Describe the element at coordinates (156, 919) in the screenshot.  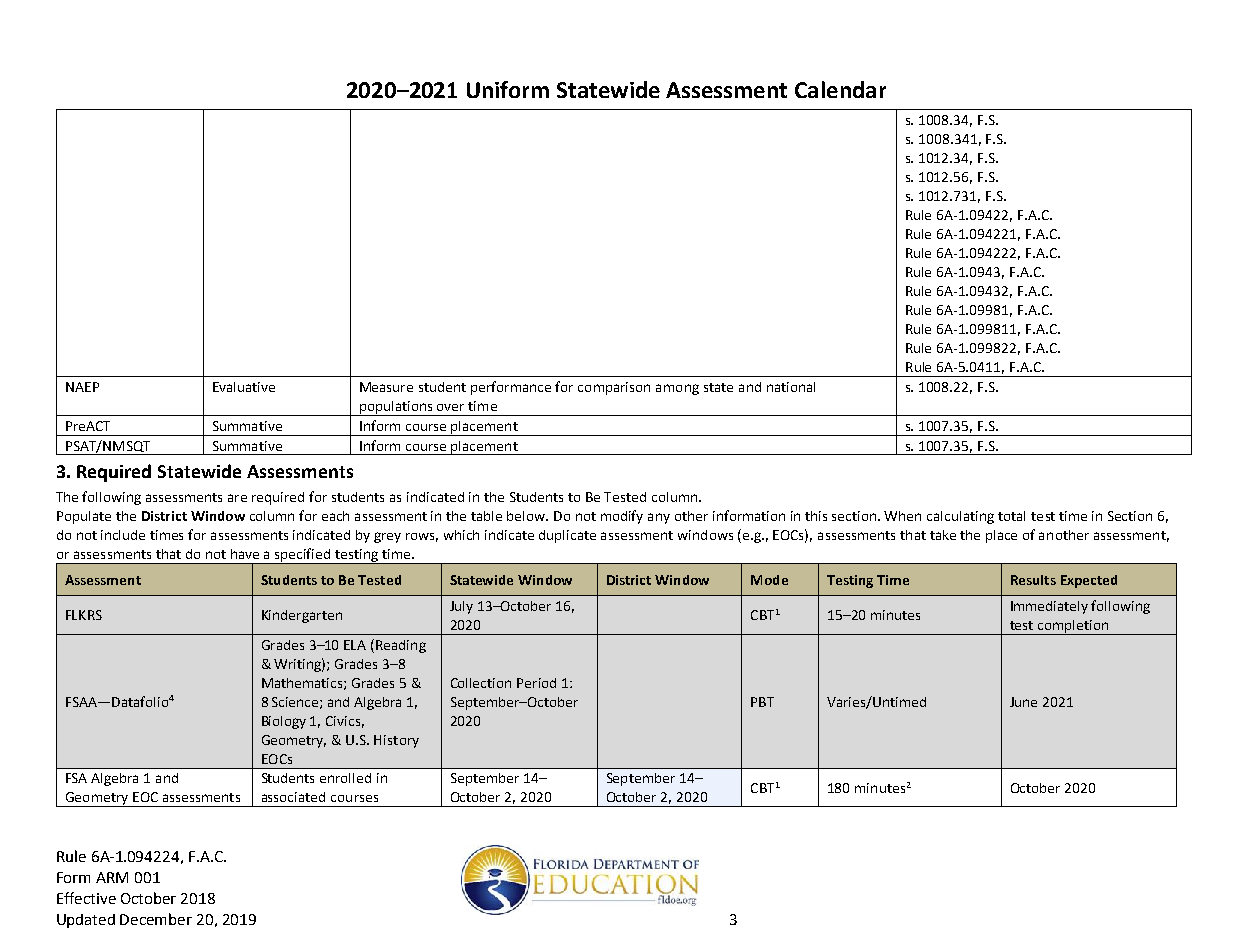
I see `December` at that location.
